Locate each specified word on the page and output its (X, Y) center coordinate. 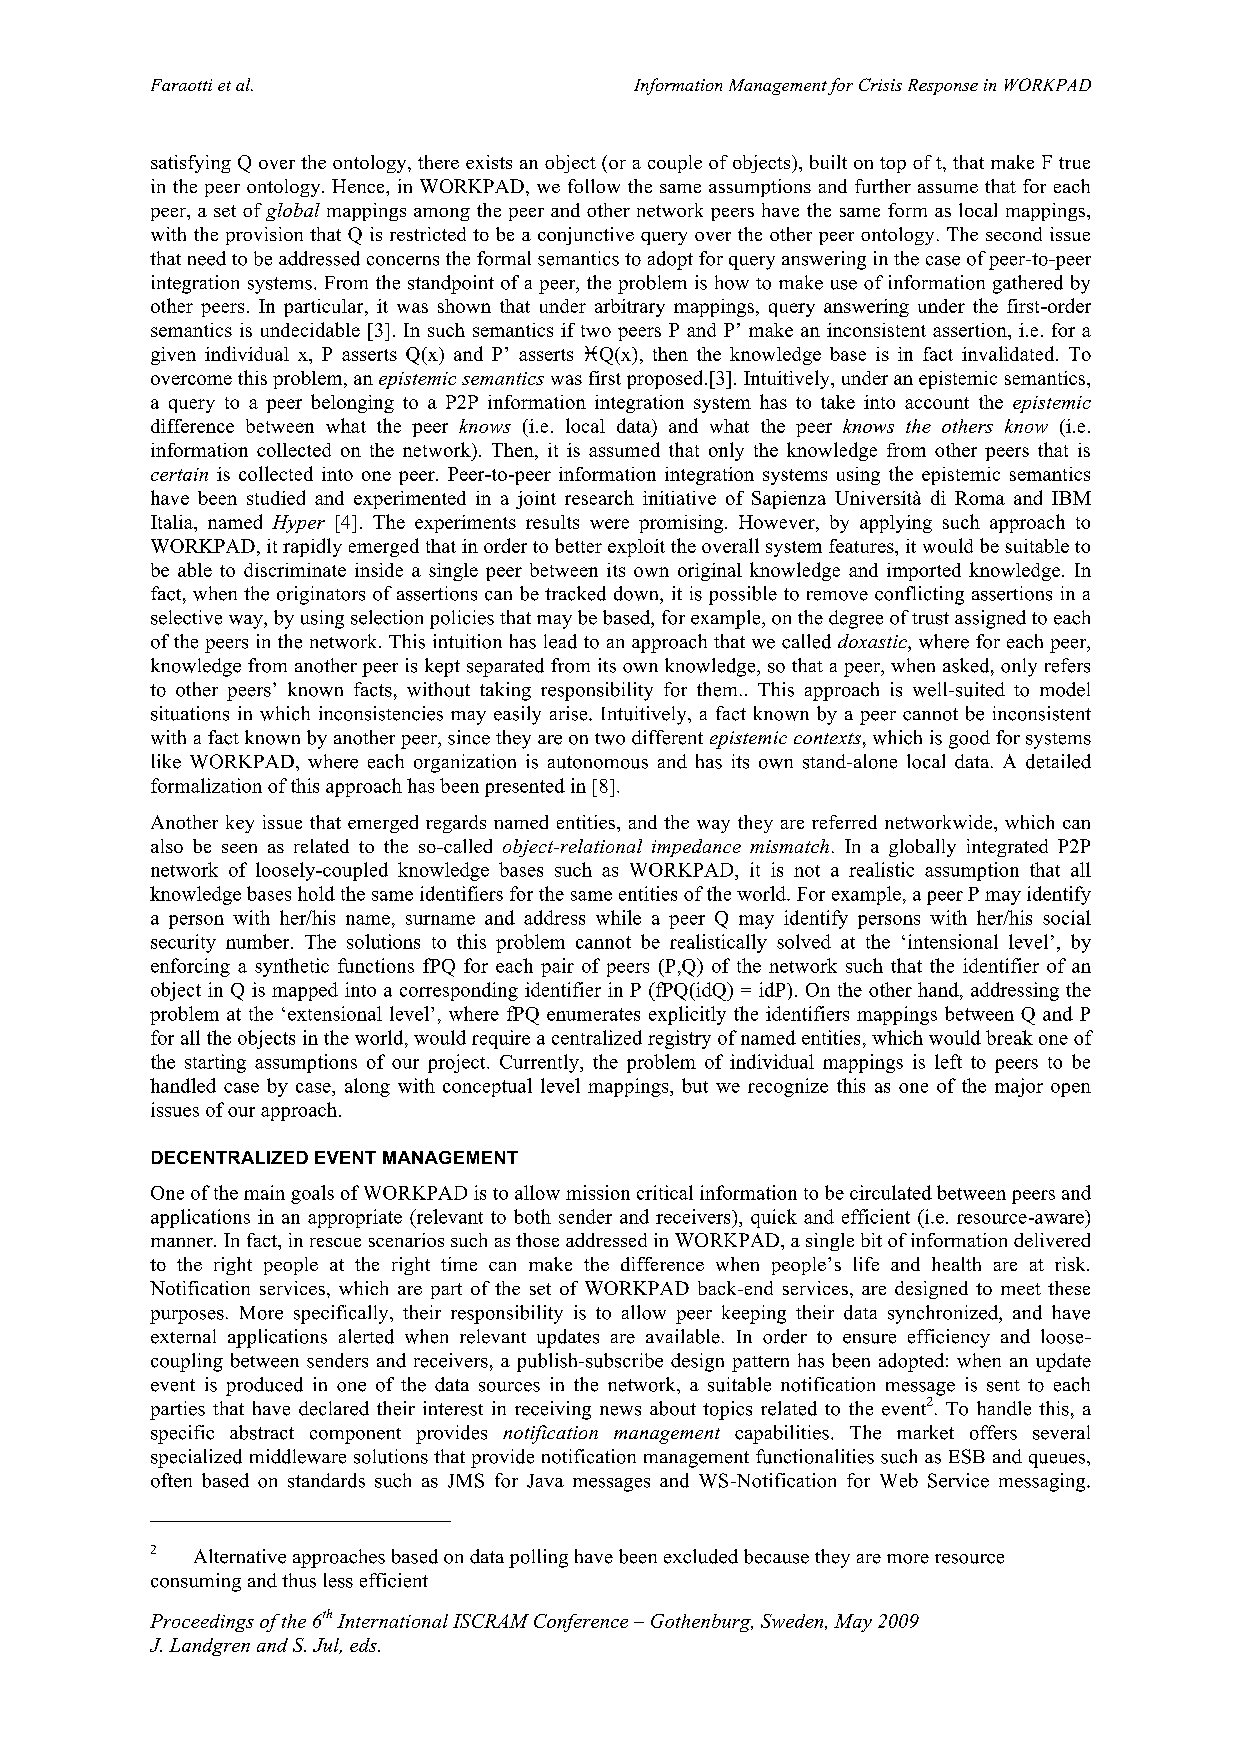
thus (299, 1580)
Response (943, 87)
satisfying (191, 164)
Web (899, 1480)
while (618, 917)
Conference (581, 1623)
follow (594, 186)
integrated (1007, 848)
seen (239, 848)
